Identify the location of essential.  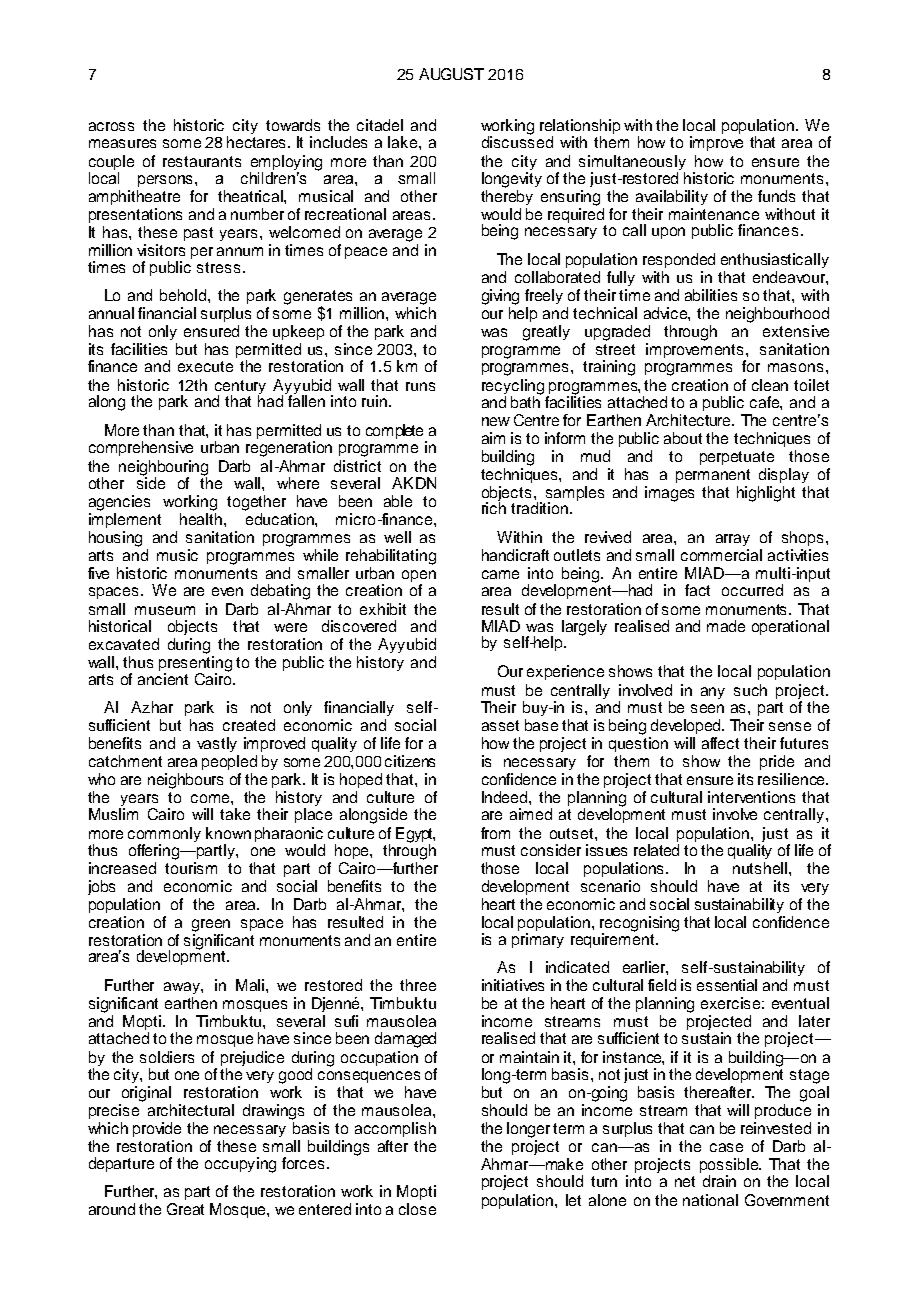
(727, 985).
